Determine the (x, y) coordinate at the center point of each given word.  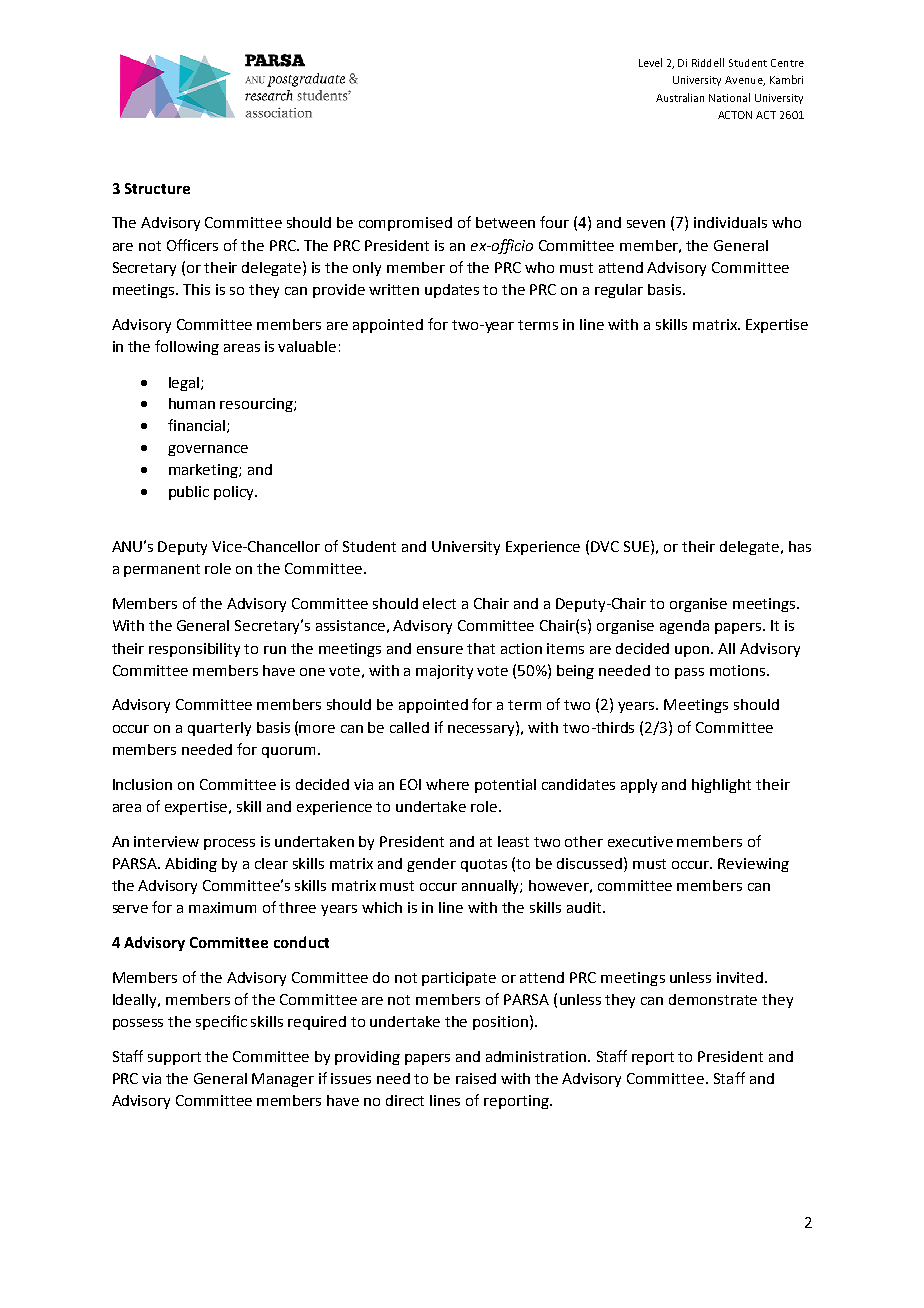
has (800, 546)
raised (476, 1078)
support (174, 1058)
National (729, 97)
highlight (721, 786)
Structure (157, 188)
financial (196, 425)
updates (452, 291)
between (505, 222)
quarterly (219, 729)
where (447, 784)
